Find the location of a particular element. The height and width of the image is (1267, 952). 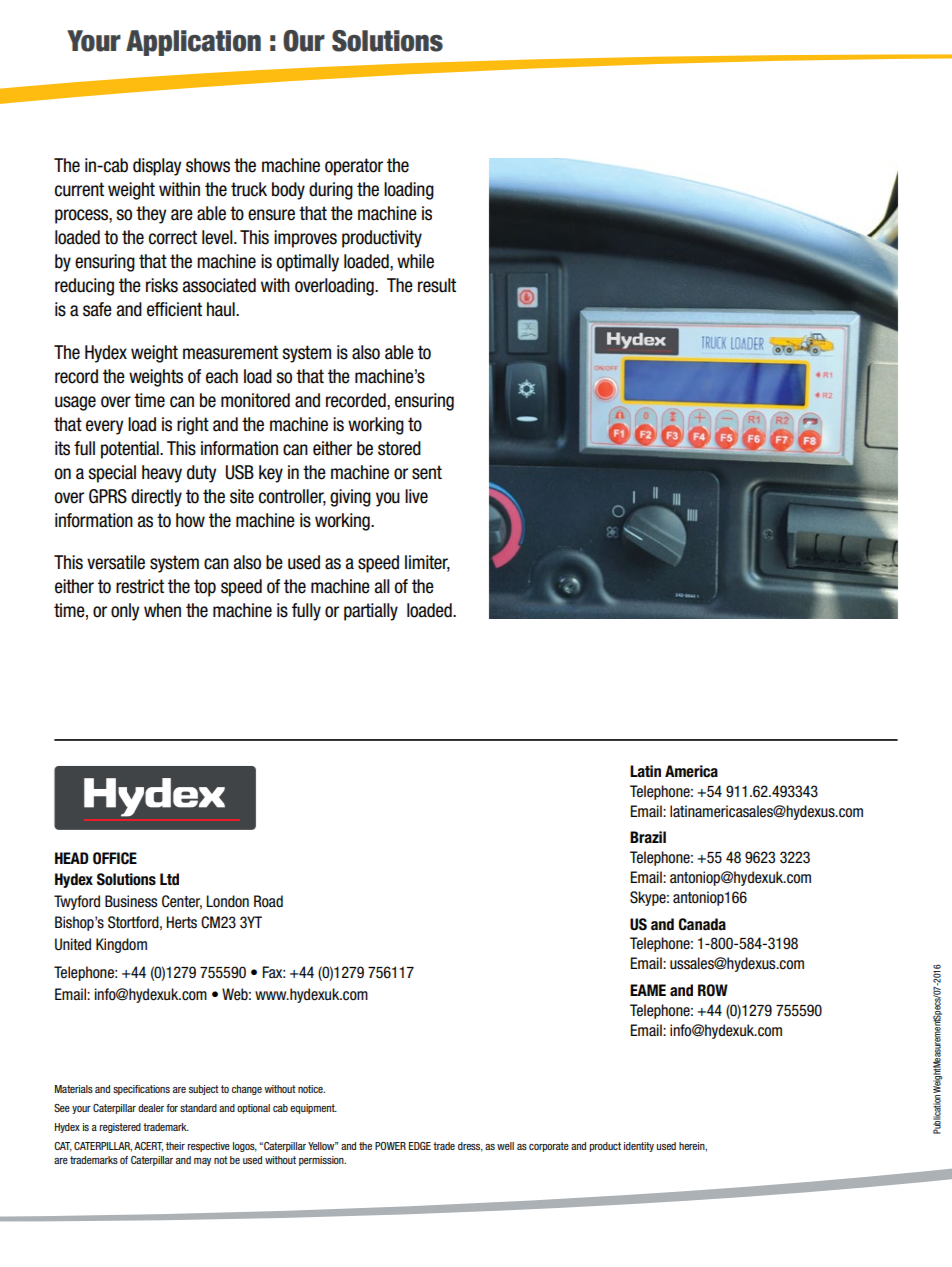

registered is located at coordinates (120, 1128).
